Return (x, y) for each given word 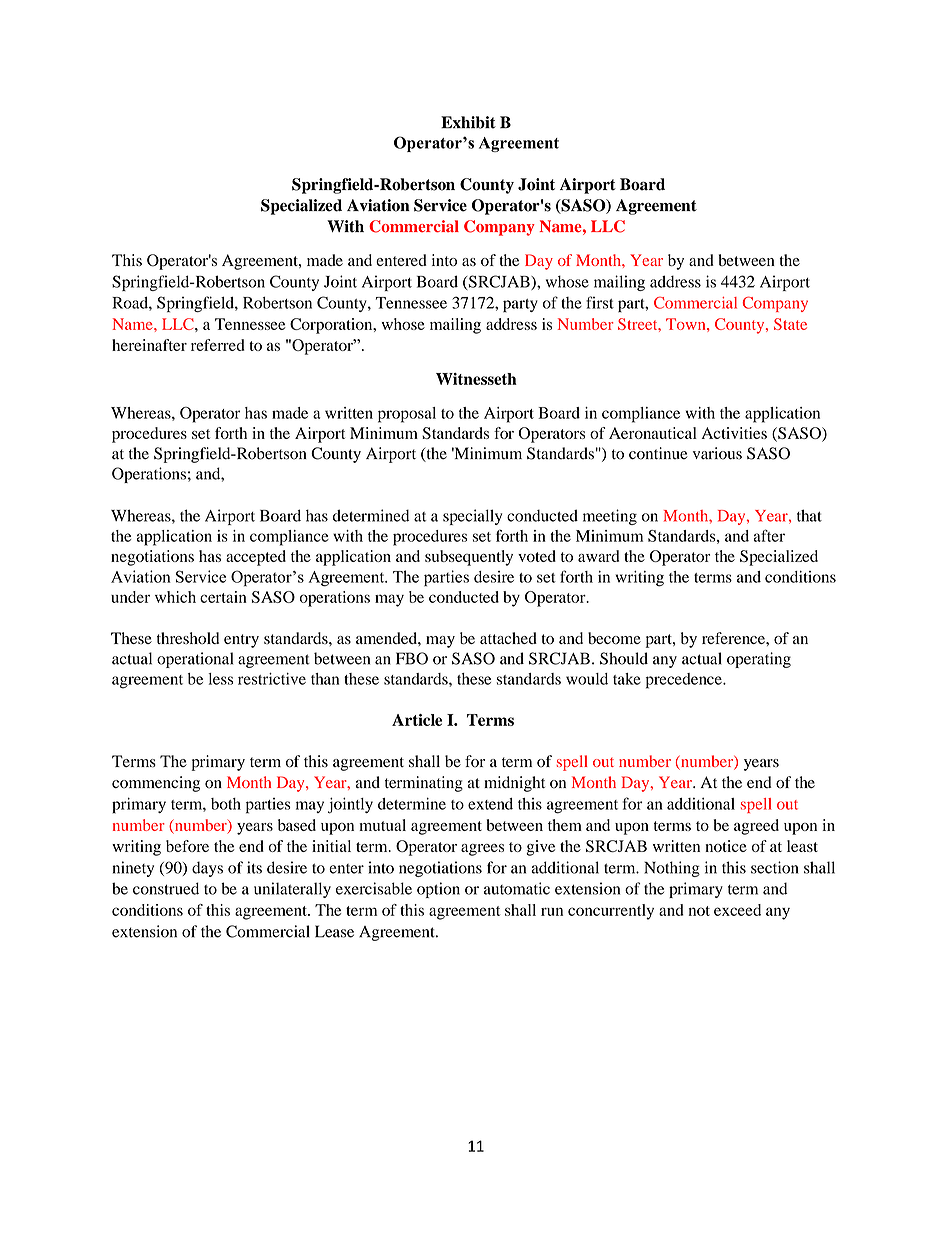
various (717, 453)
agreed (756, 827)
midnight (514, 784)
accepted (256, 558)
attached (508, 638)
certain (223, 597)
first (600, 302)
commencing (156, 784)
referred (217, 345)
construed (166, 888)
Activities (734, 433)
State (790, 324)
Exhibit (468, 122)
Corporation (332, 326)
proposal (407, 415)
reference (734, 638)
